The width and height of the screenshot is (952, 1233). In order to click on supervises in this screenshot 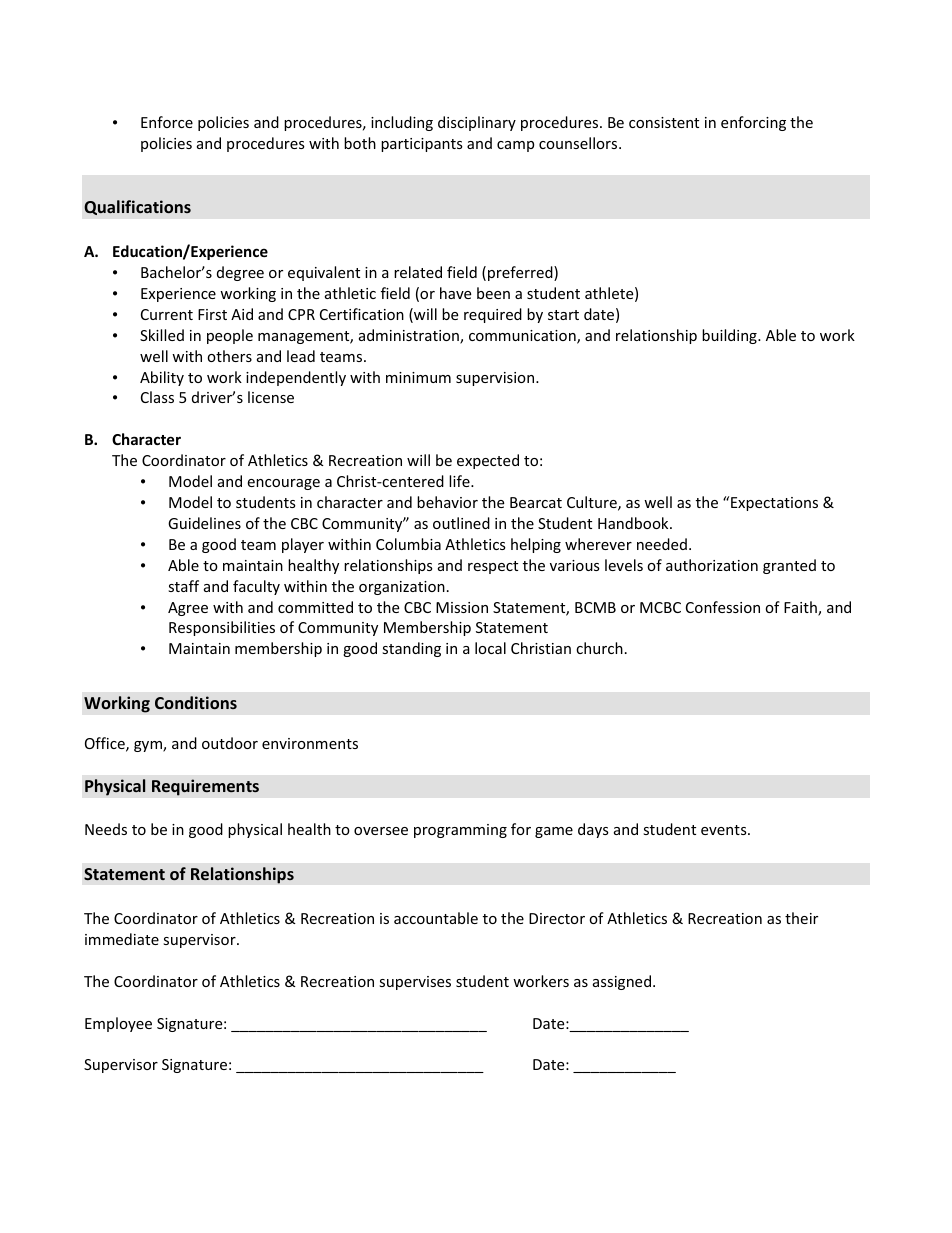, I will do `click(415, 983)`.
